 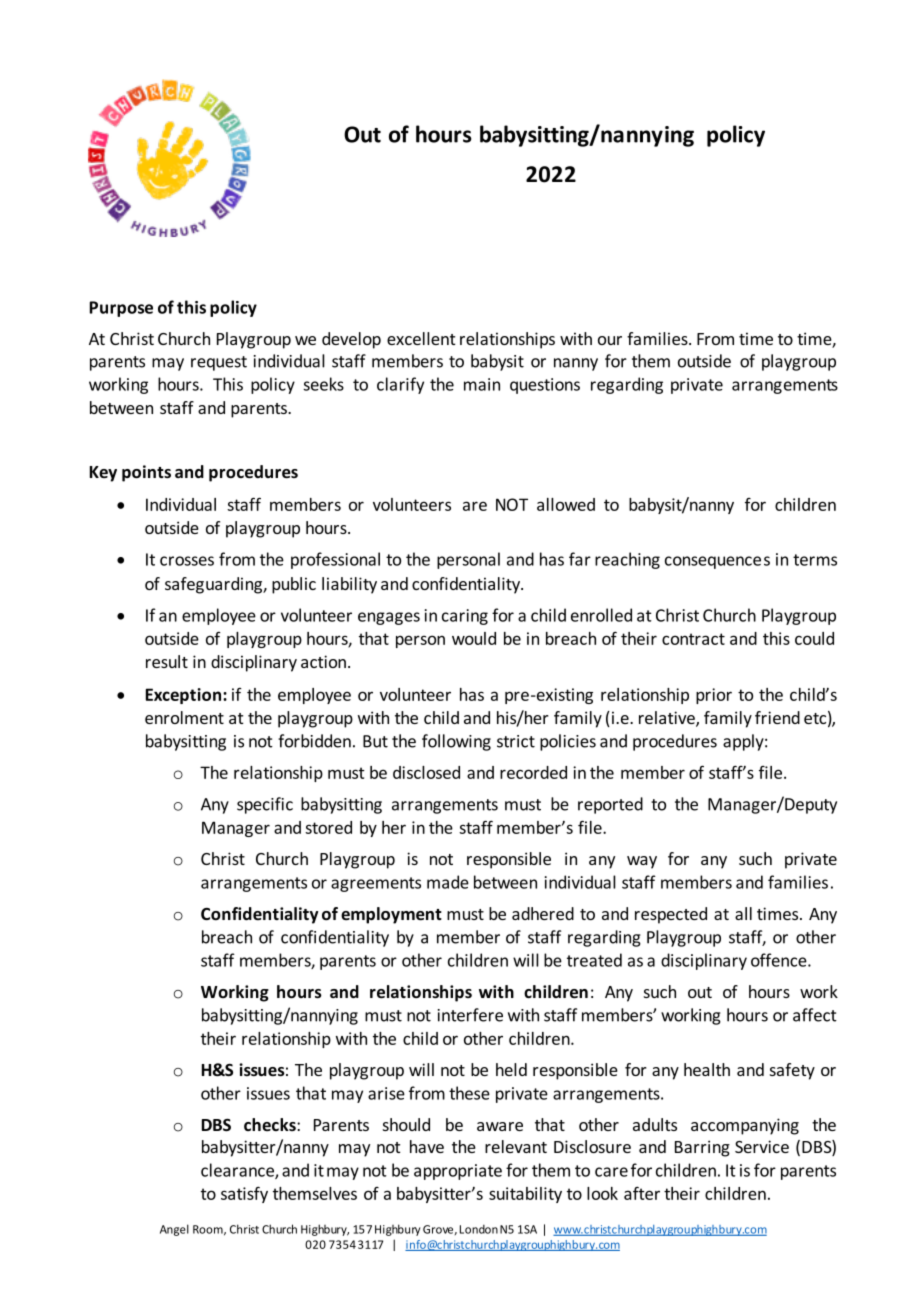 I want to click on made, so click(x=448, y=882).
